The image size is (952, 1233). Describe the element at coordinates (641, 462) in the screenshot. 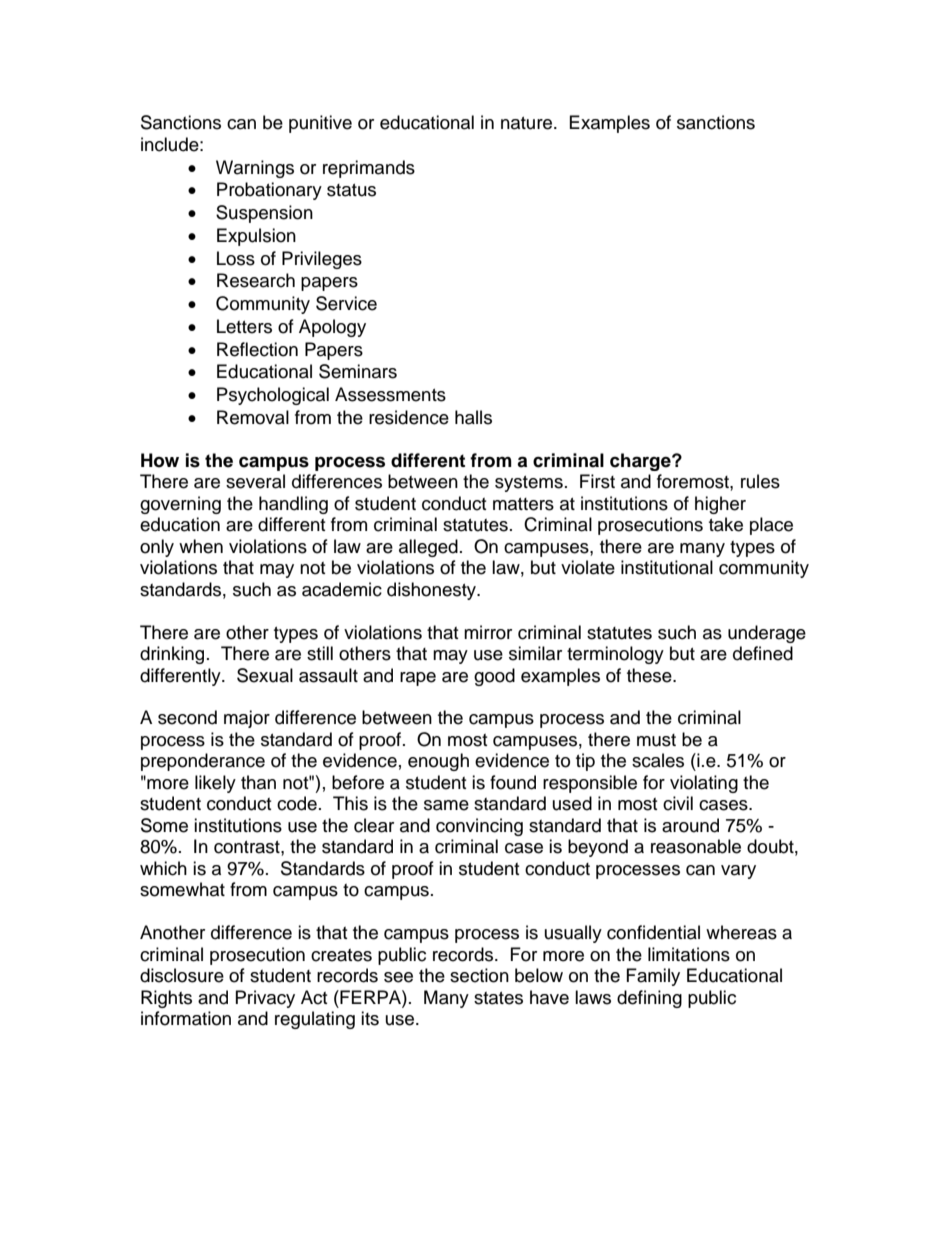

I see `charge` at that location.
